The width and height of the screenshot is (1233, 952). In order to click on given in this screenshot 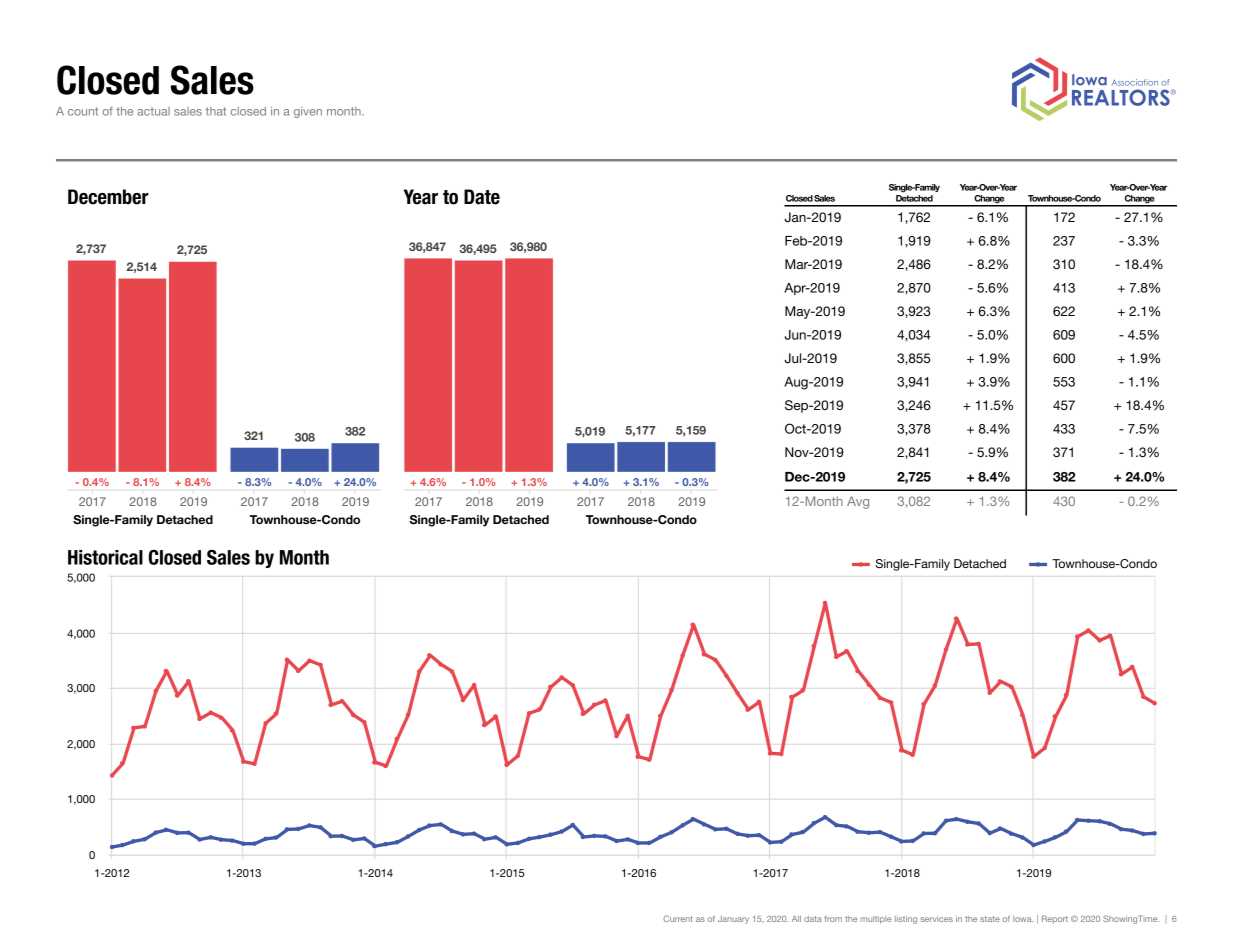, I will do `click(308, 112)`.
